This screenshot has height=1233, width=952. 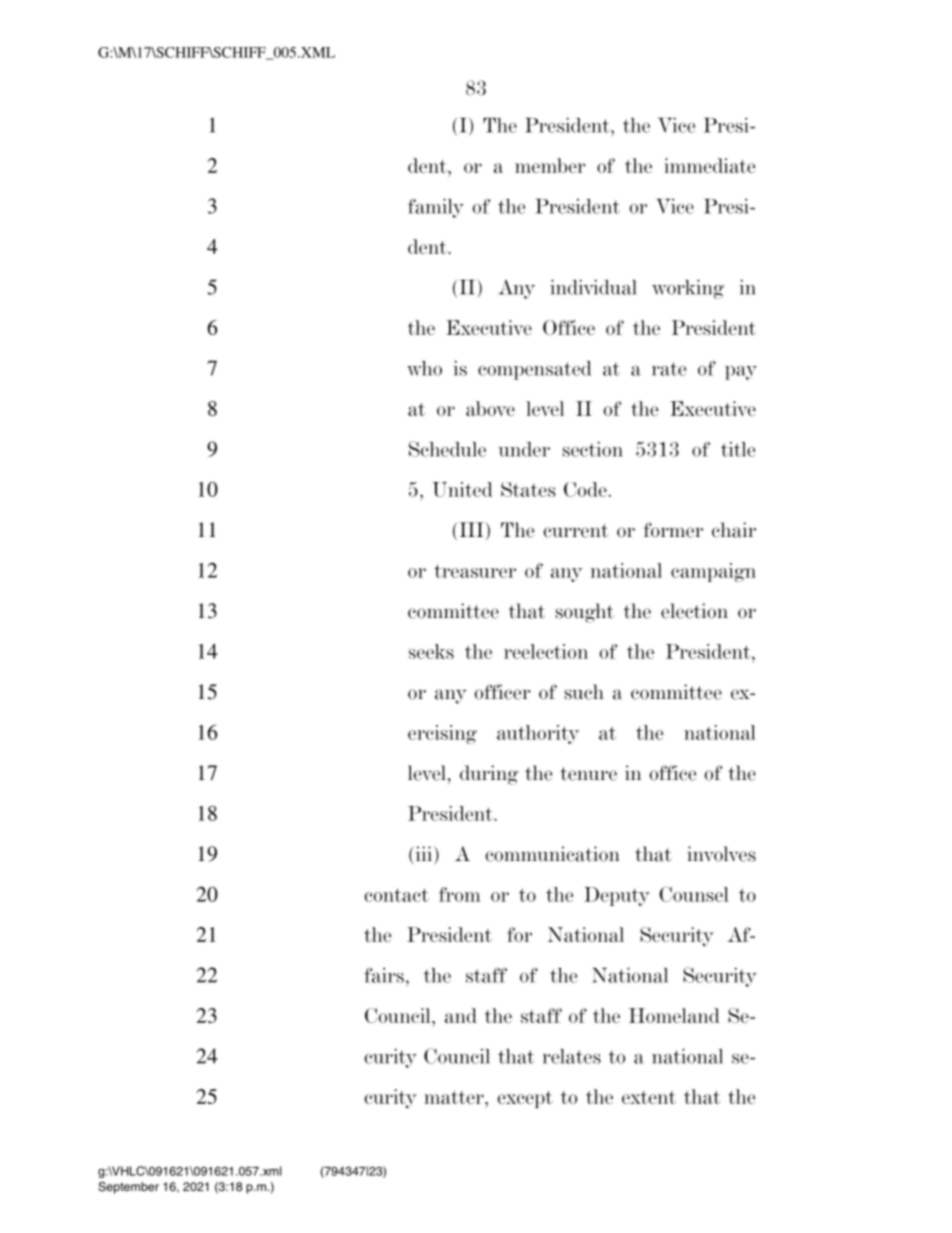 I want to click on immediate, so click(x=709, y=165).
